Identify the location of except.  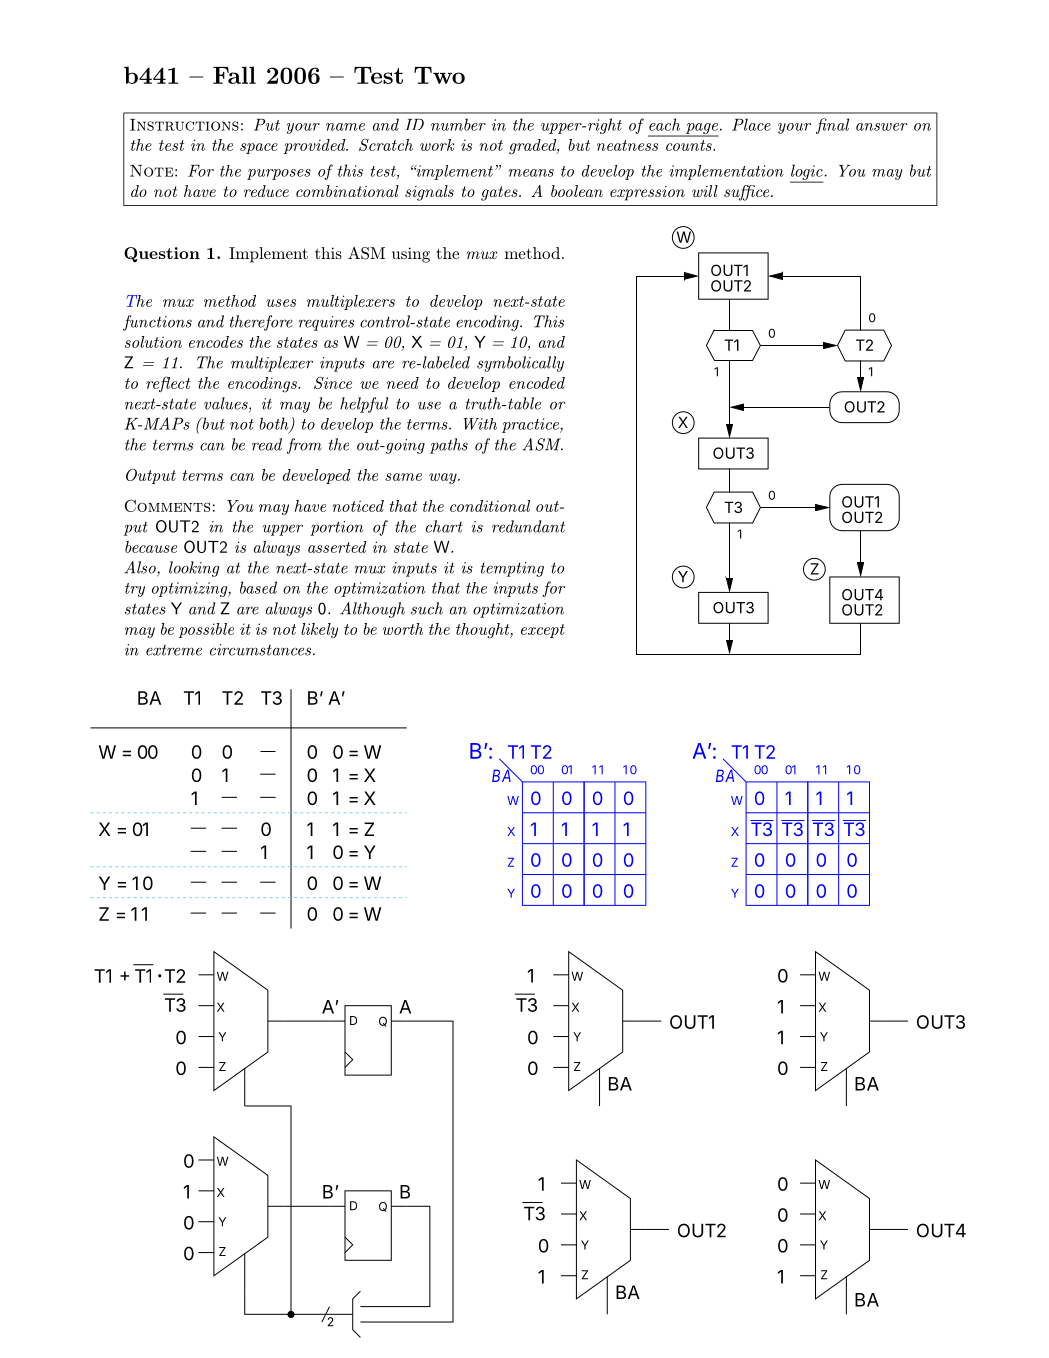
(543, 631).
